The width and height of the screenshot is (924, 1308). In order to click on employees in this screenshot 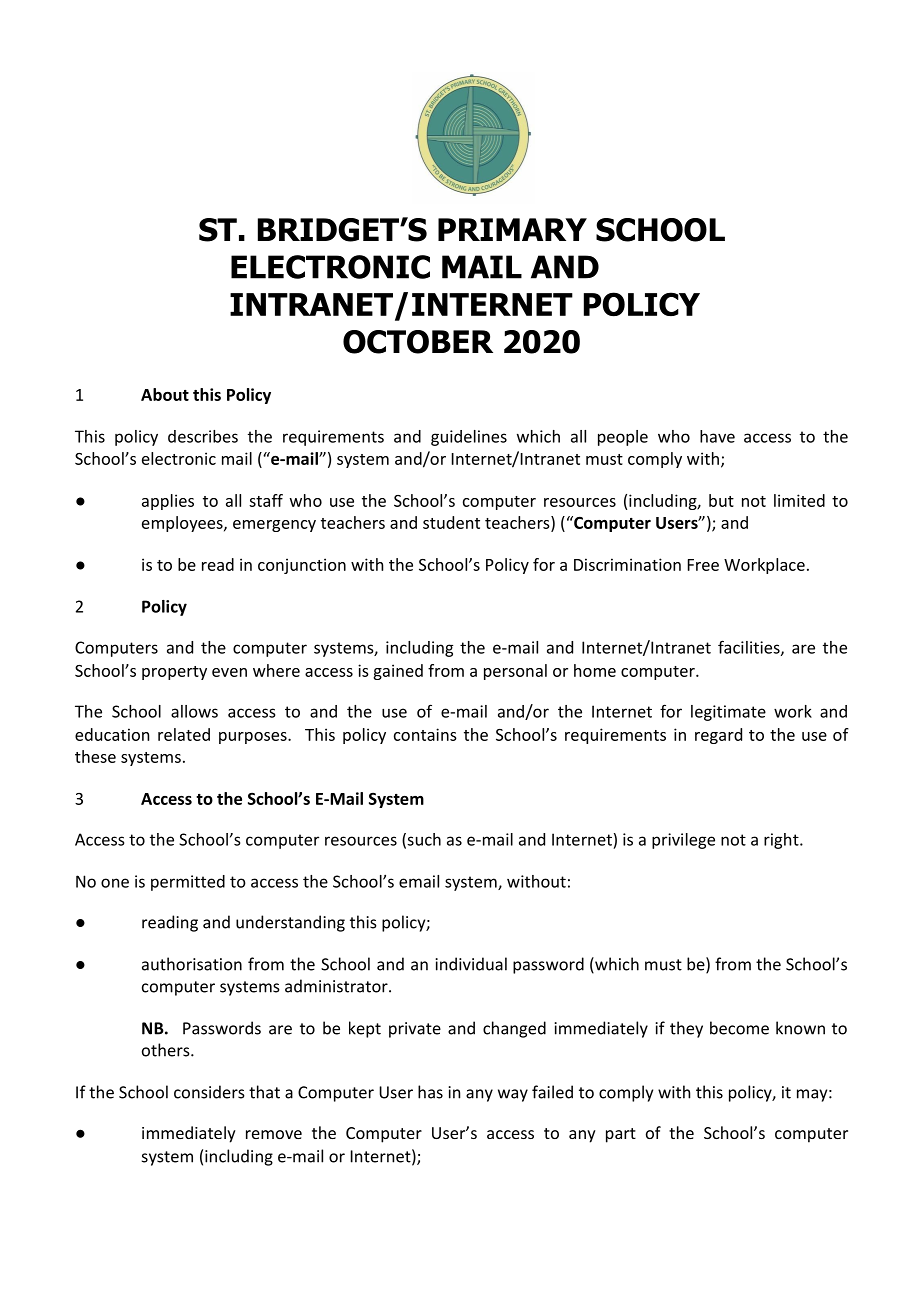, I will do `click(183, 524)`.
